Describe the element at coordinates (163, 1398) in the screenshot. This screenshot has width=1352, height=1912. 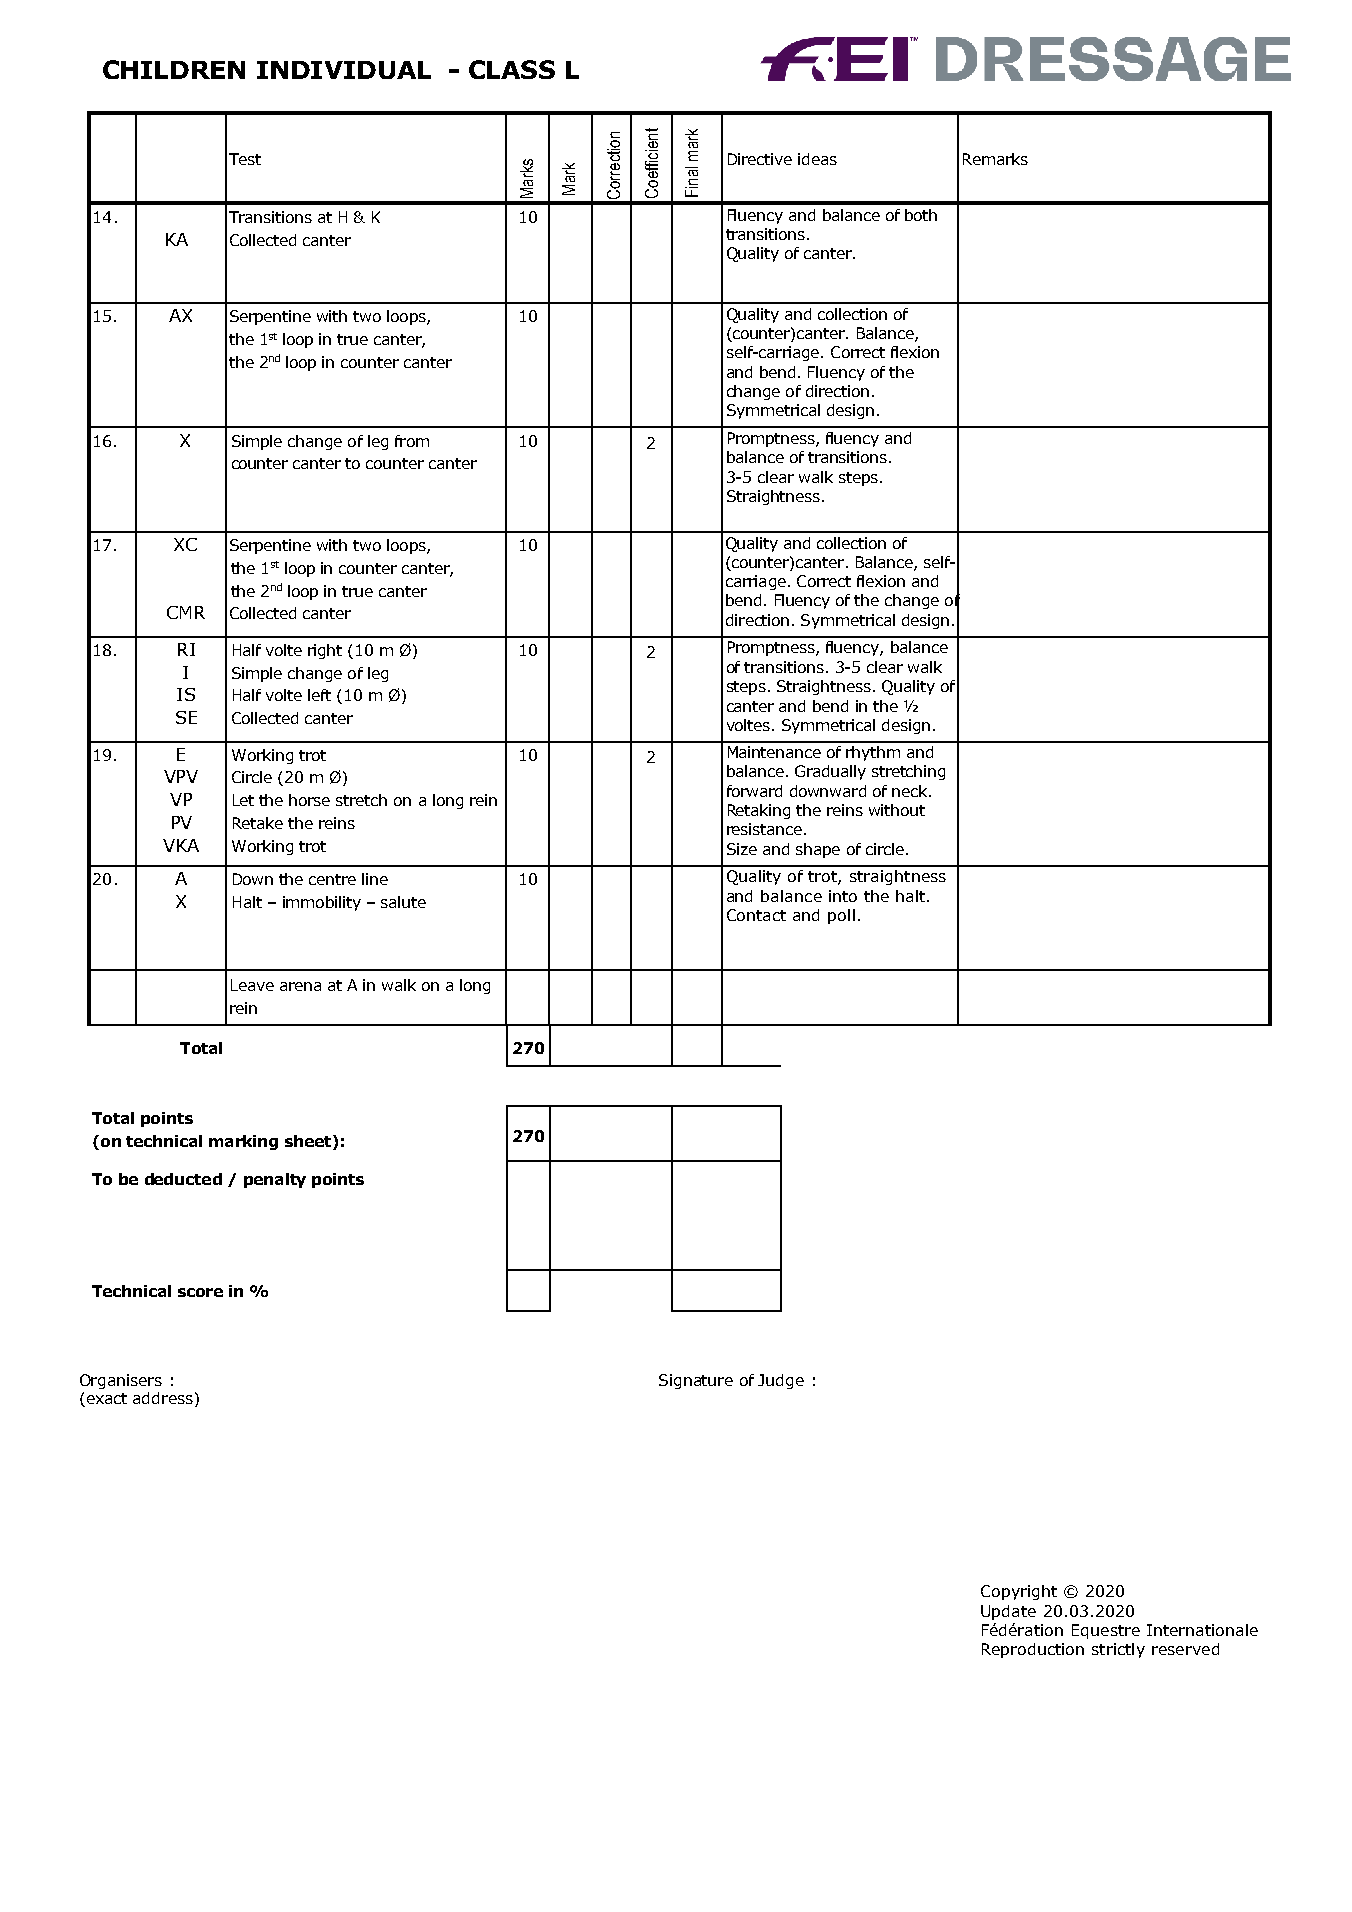
I see `address` at that location.
